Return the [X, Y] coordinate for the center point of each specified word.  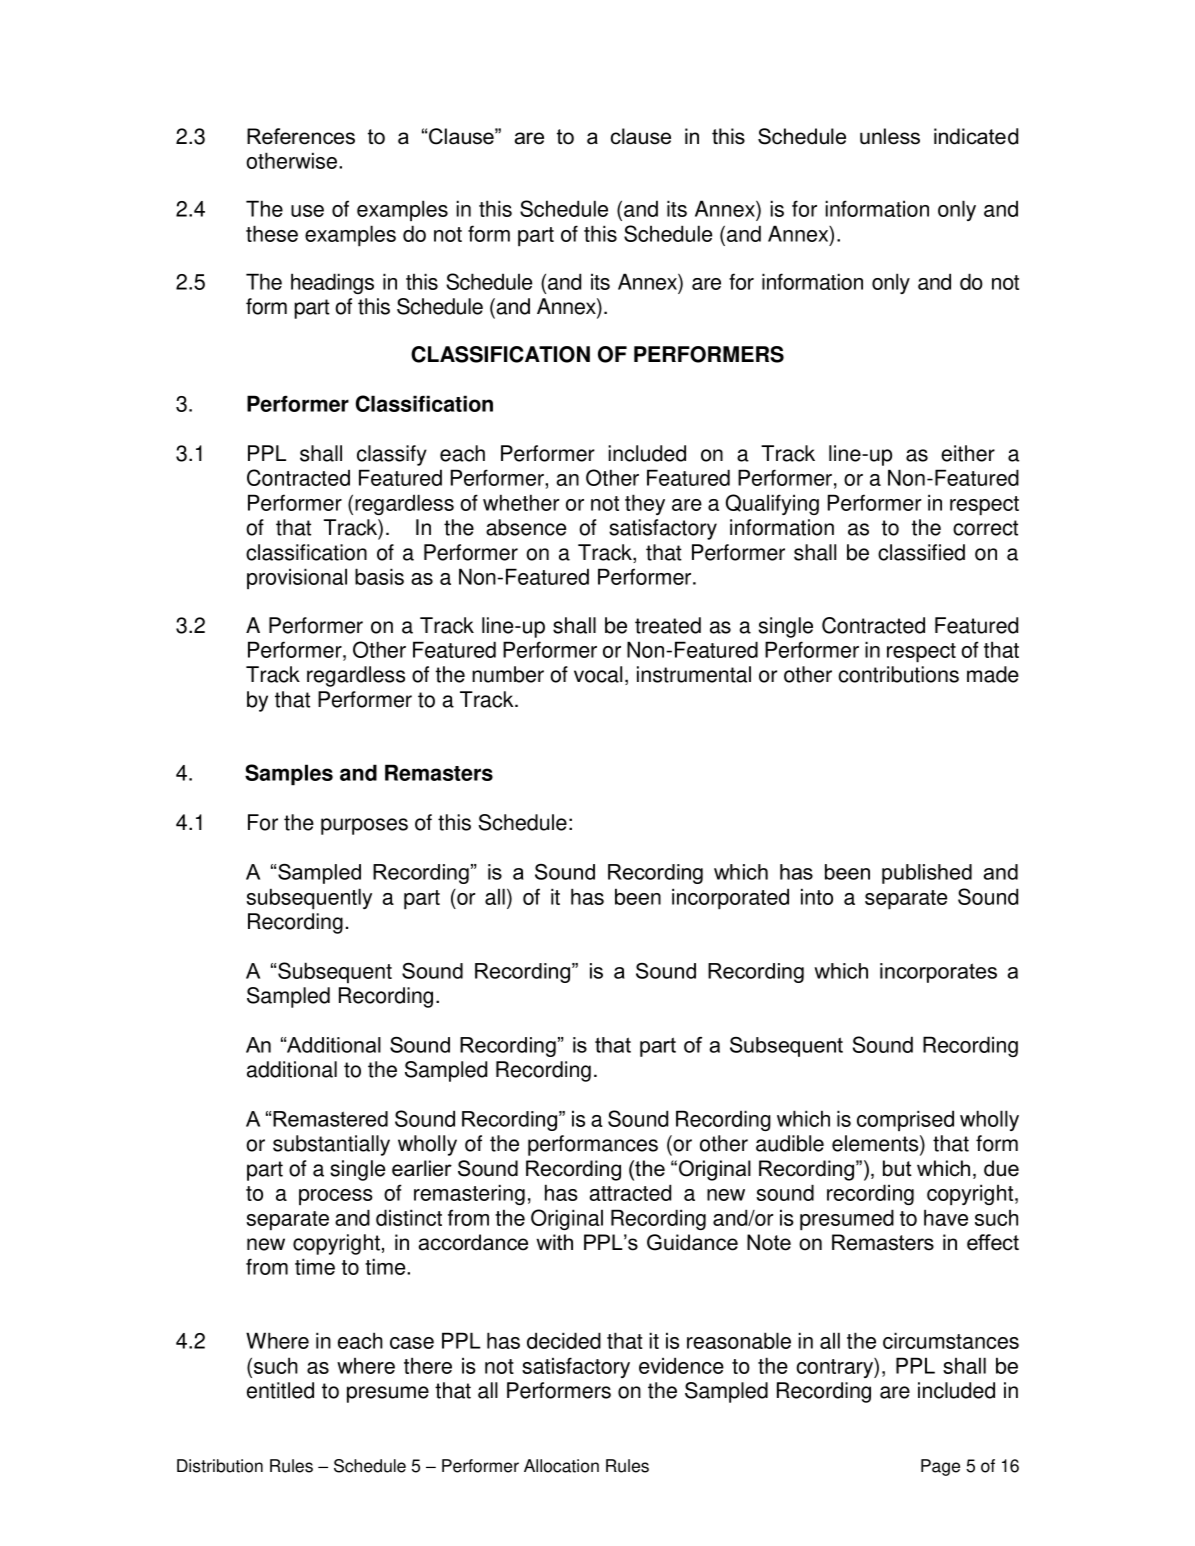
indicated [976, 136]
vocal [598, 674]
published [927, 874]
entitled [280, 1390]
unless [890, 136]
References [301, 136]
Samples [289, 775]
